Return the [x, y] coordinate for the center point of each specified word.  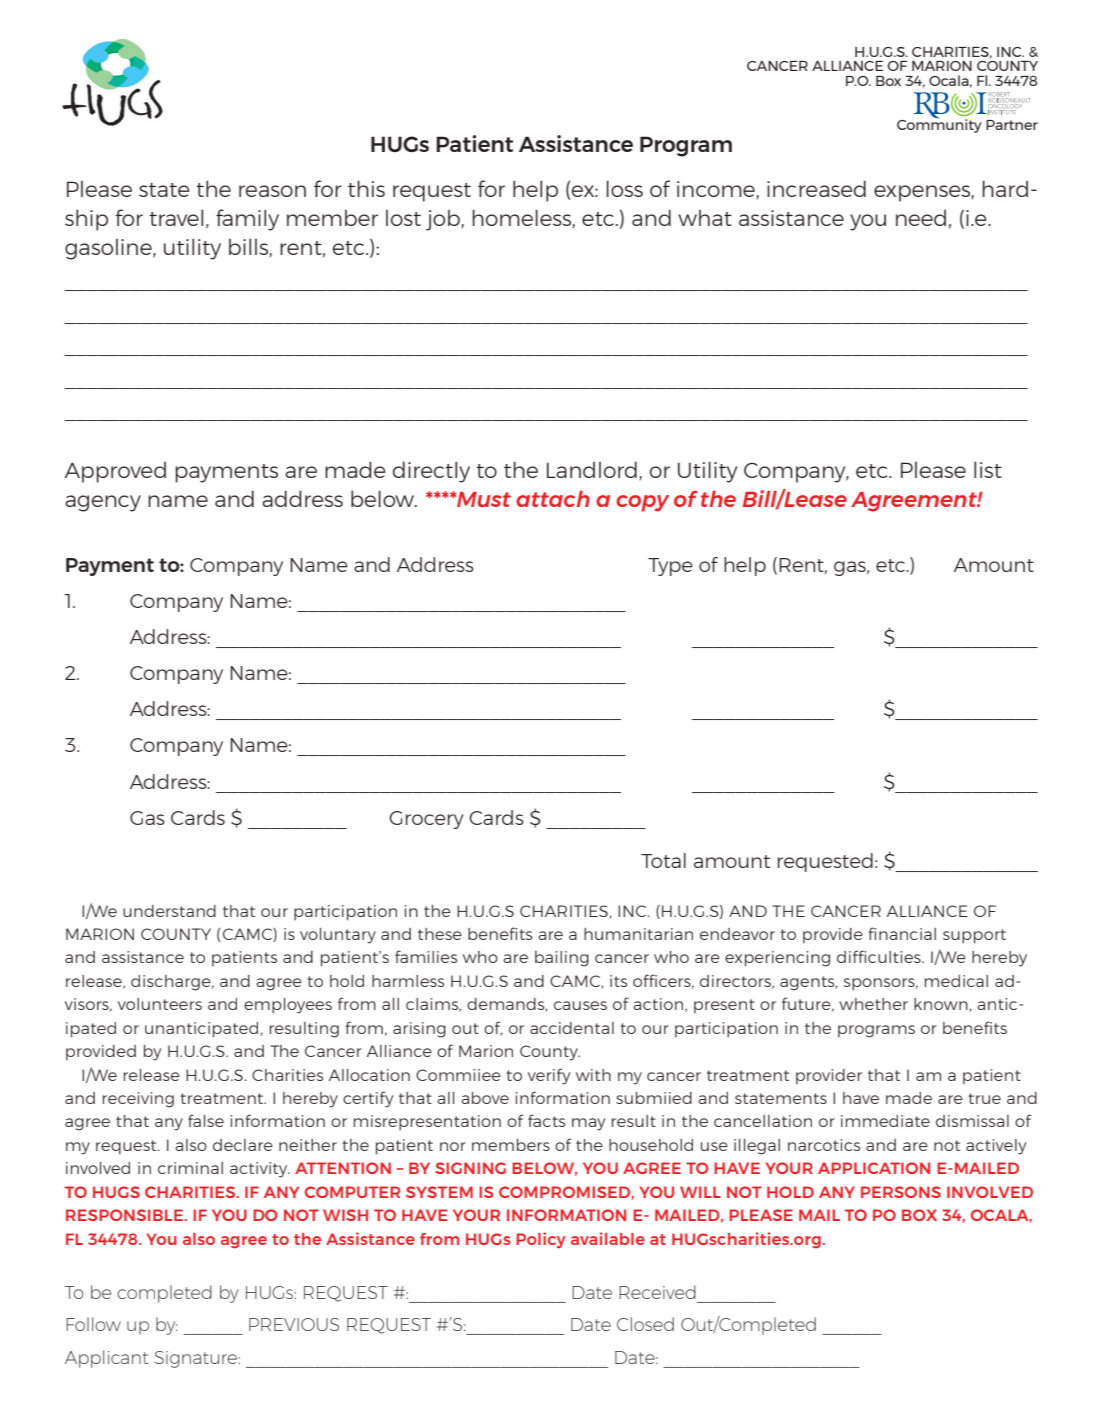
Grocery [426, 820]
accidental [572, 1028]
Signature [197, 1359]
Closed [645, 1324]
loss [624, 188]
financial [902, 933]
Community [939, 125]
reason [272, 191]
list [988, 469]
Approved [115, 472]
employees [288, 1006]
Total [663, 860]
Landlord [592, 469]
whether [873, 1004]
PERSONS [901, 1192]
